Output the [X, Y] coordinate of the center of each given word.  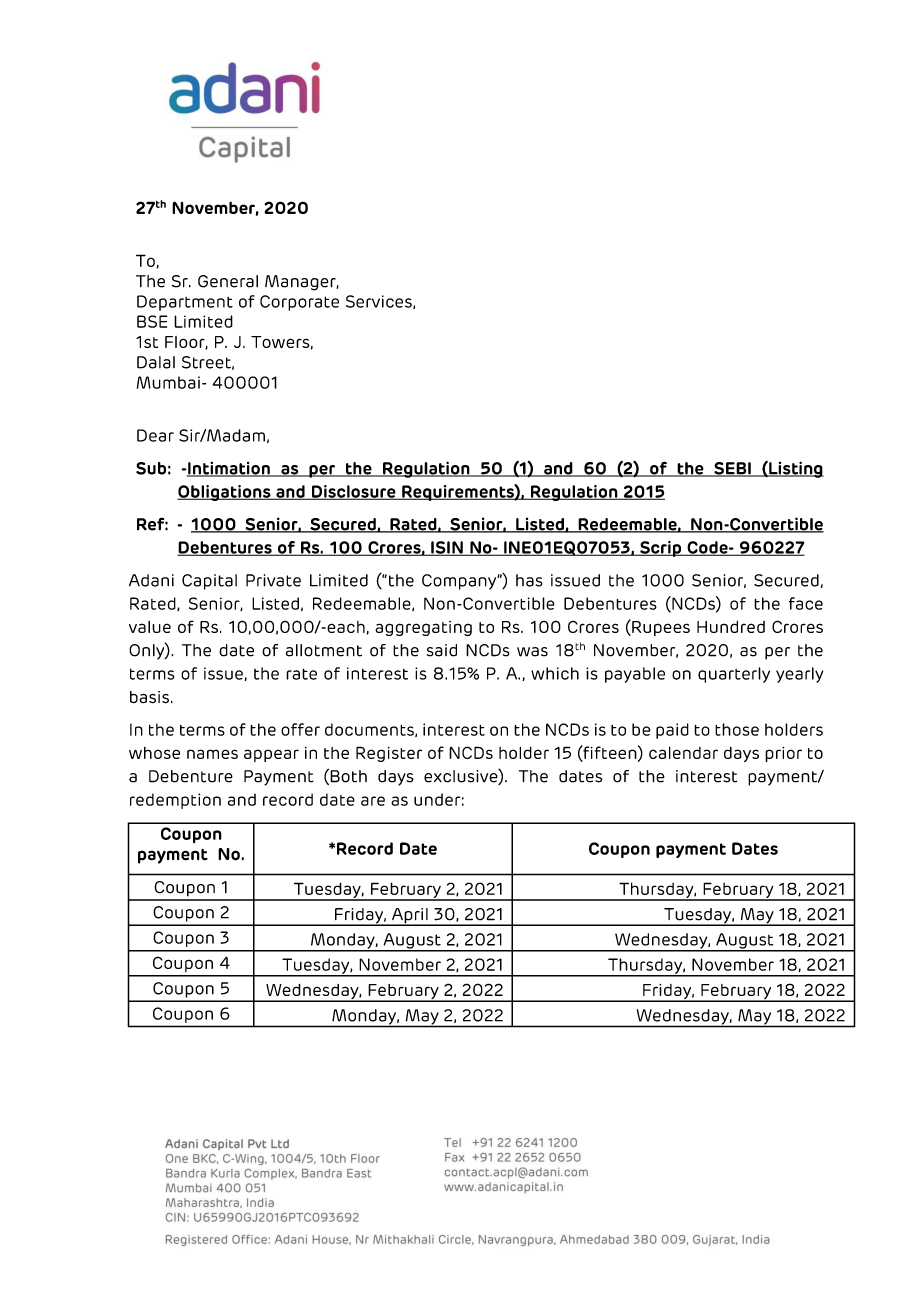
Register [389, 754]
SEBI [732, 469]
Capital [209, 582]
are [373, 801]
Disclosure [353, 492]
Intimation [229, 469]
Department [185, 303]
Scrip [661, 549]
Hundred [731, 627]
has [529, 580]
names [212, 754]
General [228, 281]
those [737, 729]
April [410, 917]
